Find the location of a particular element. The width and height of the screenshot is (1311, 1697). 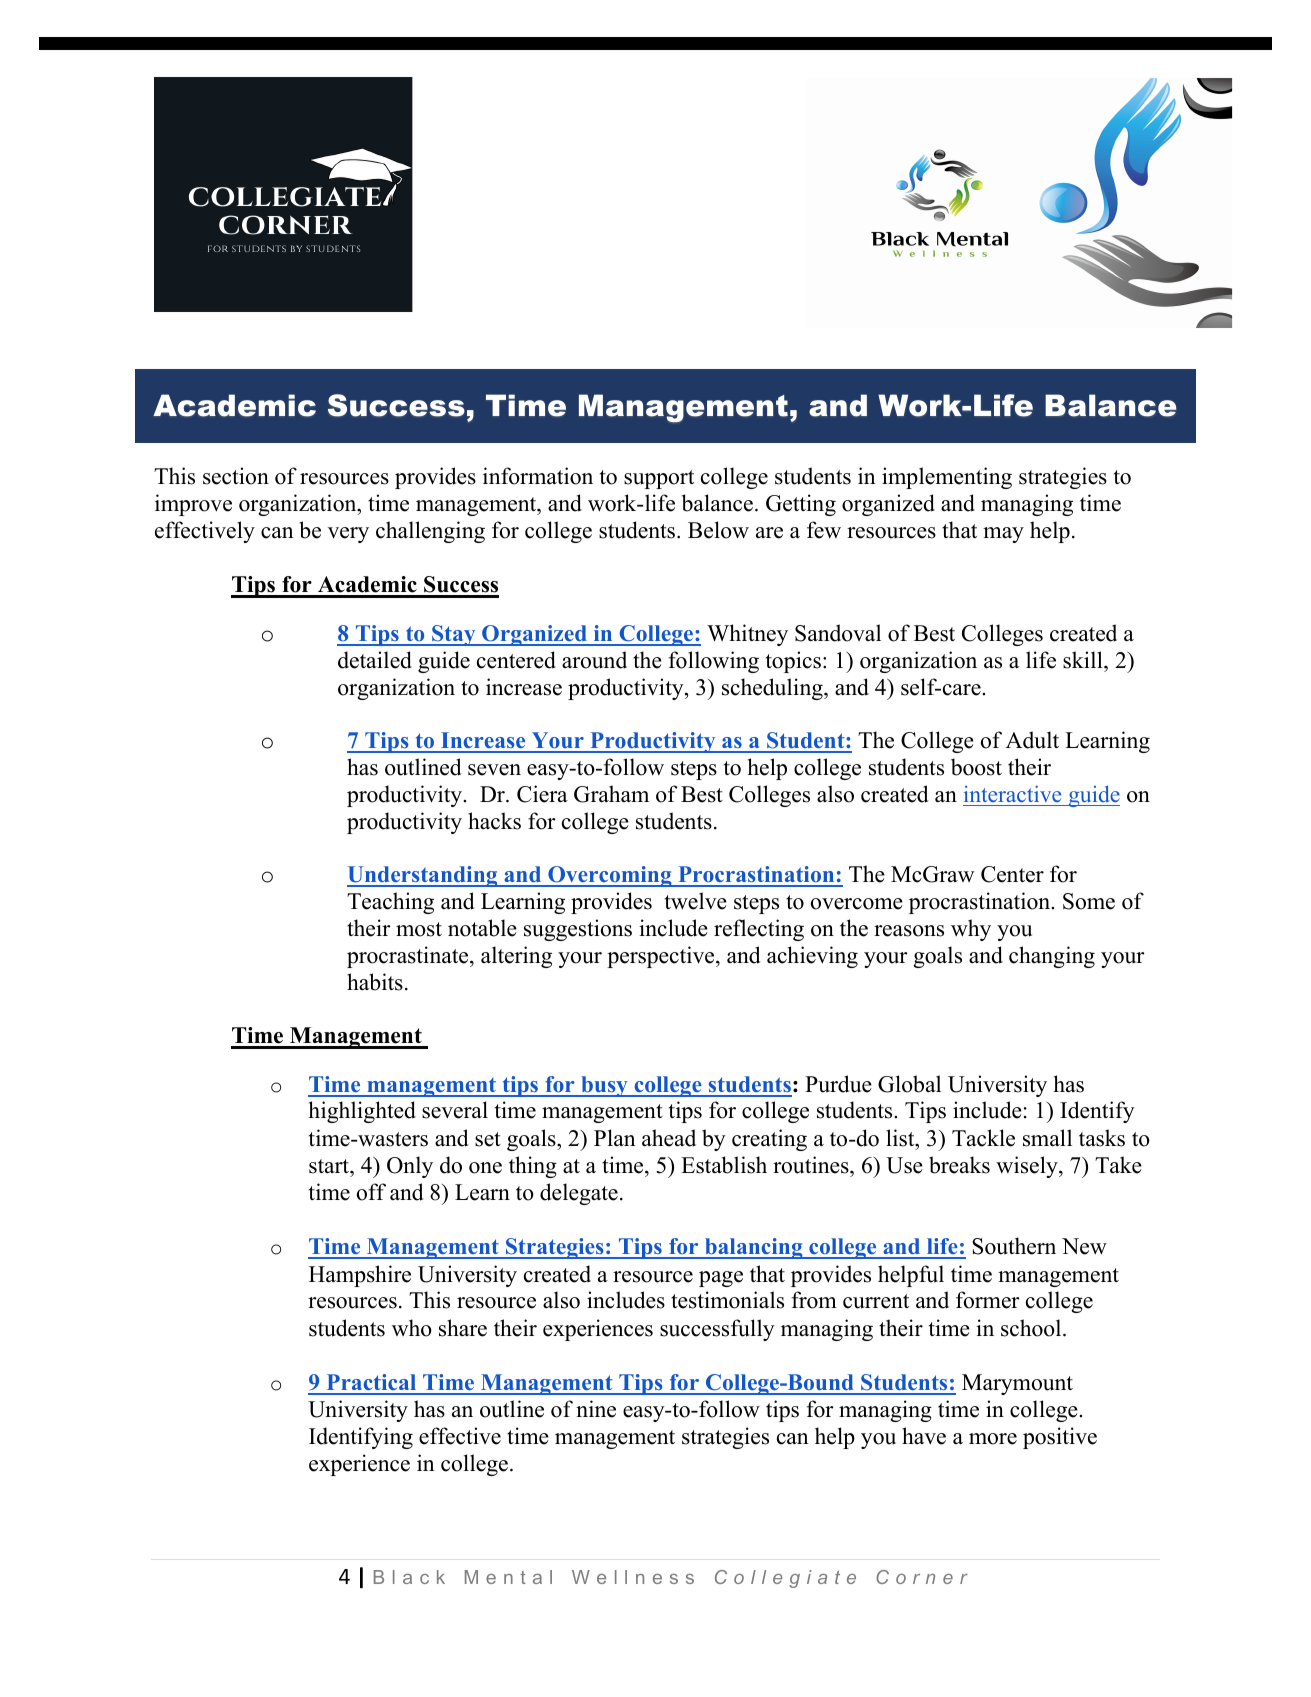

very is located at coordinates (348, 535).
